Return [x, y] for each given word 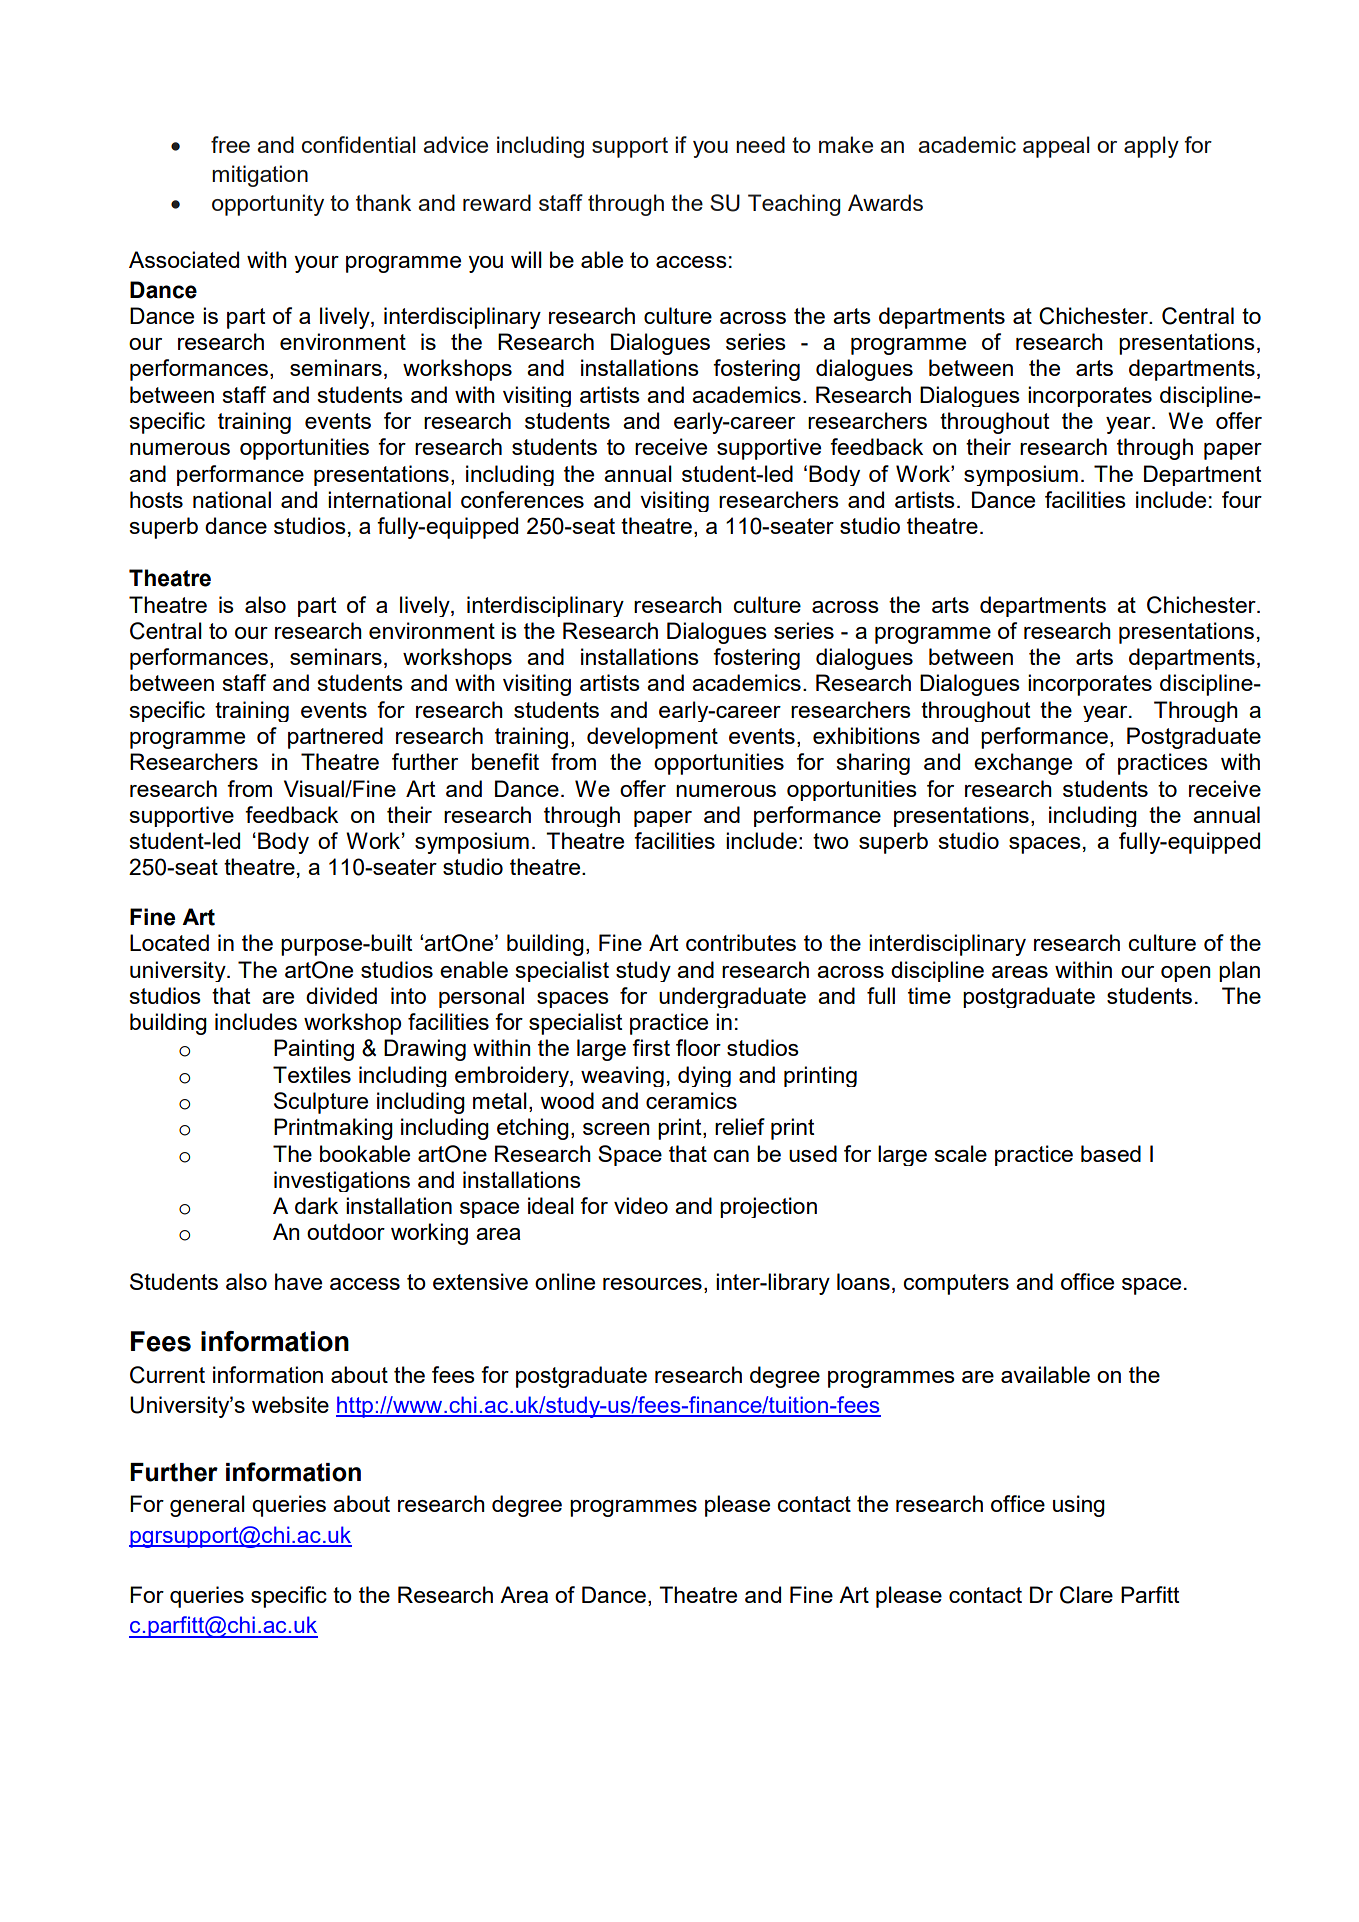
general [207, 1506]
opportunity [268, 205]
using [1079, 1506]
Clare [1086, 1595]
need [760, 144]
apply [1151, 147]
